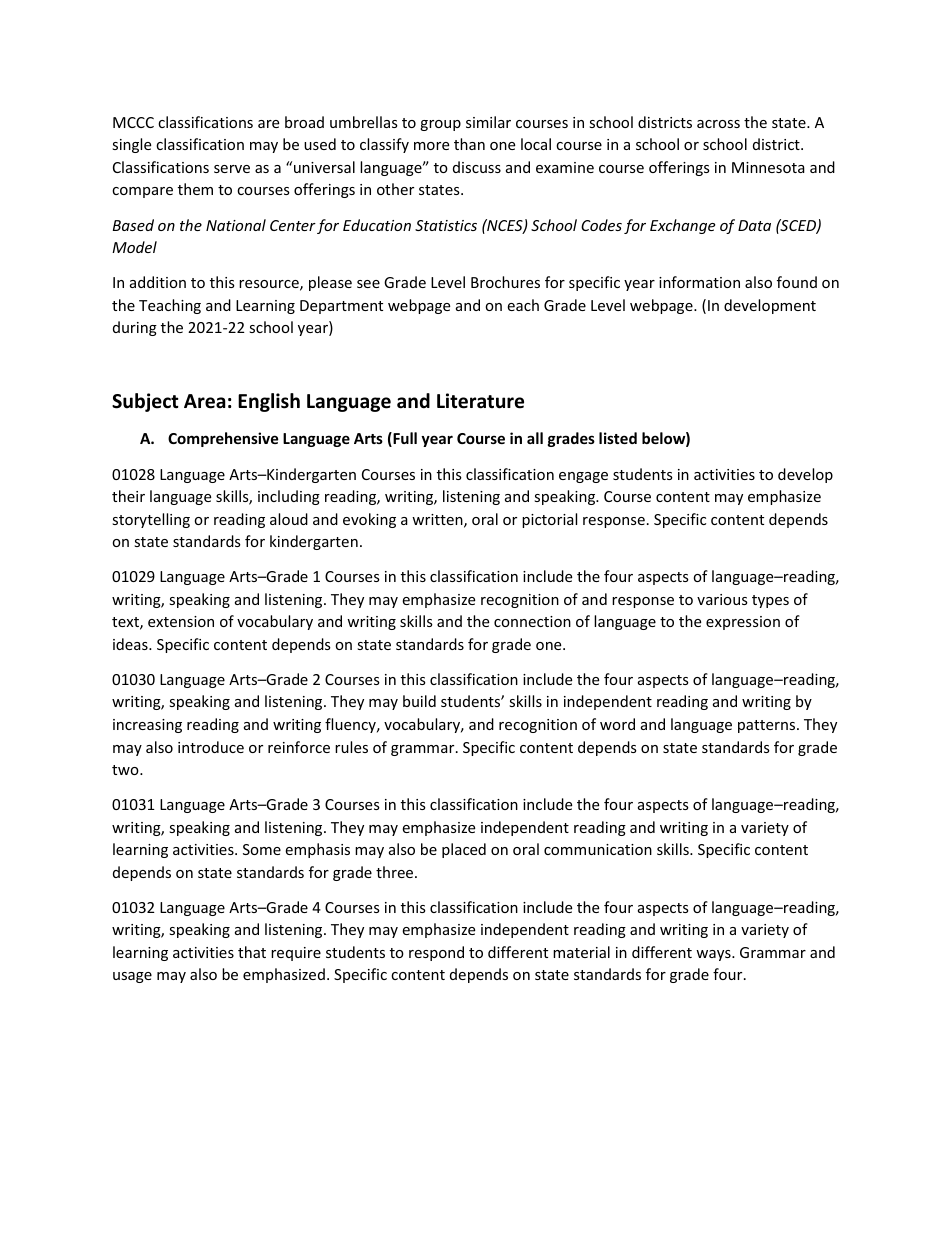 This screenshot has height=1233, width=952. What do you see at coordinates (205, 401) in the screenshot?
I see `Area` at bounding box center [205, 401].
